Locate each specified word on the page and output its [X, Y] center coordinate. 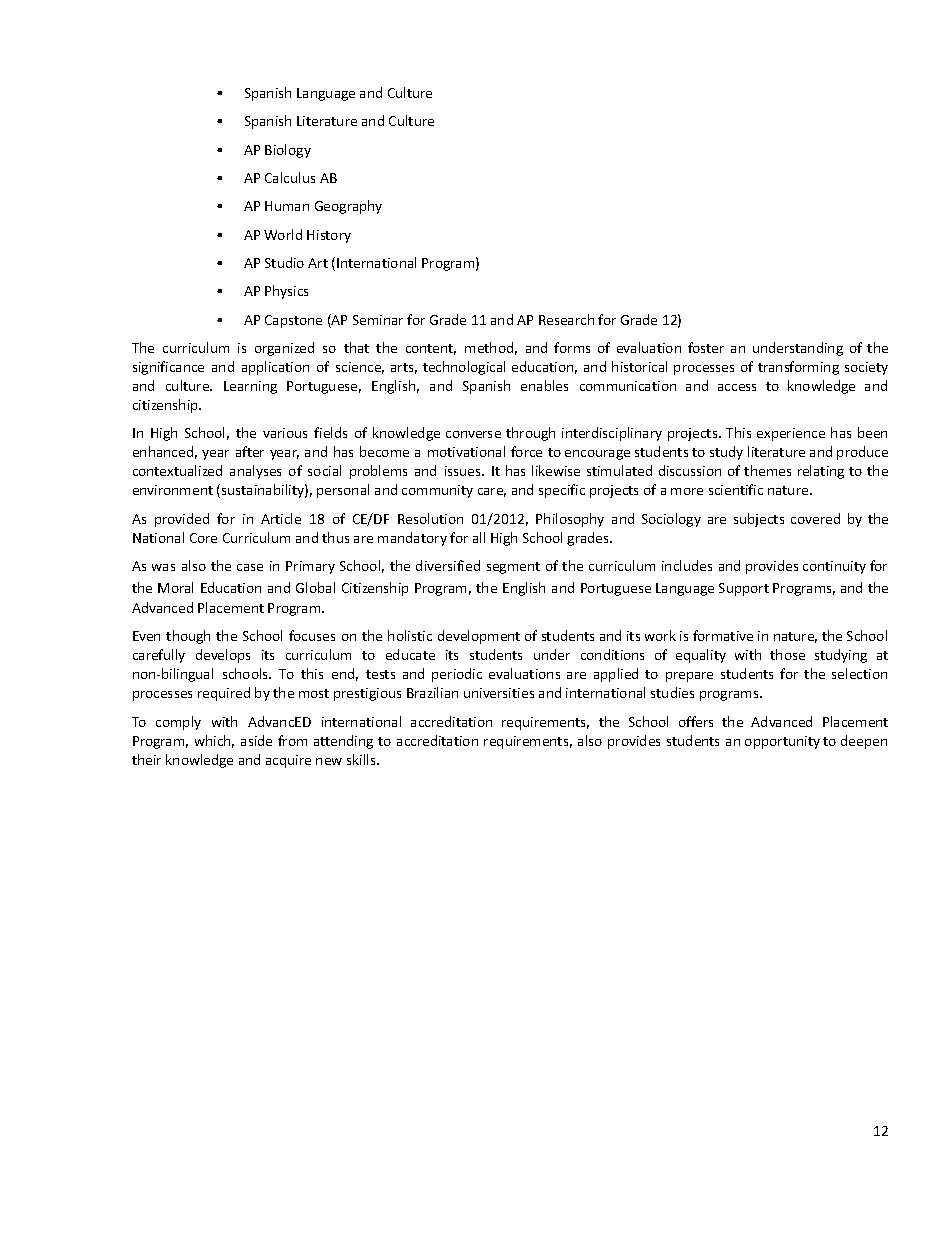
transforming [798, 368]
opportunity [782, 742]
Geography [348, 207]
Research [566, 319]
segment [513, 568]
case [250, 567]
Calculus [290, 177]
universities [499, 693]
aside [256, 740]
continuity [834, 567]
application [275, 368]
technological [464, 368]
